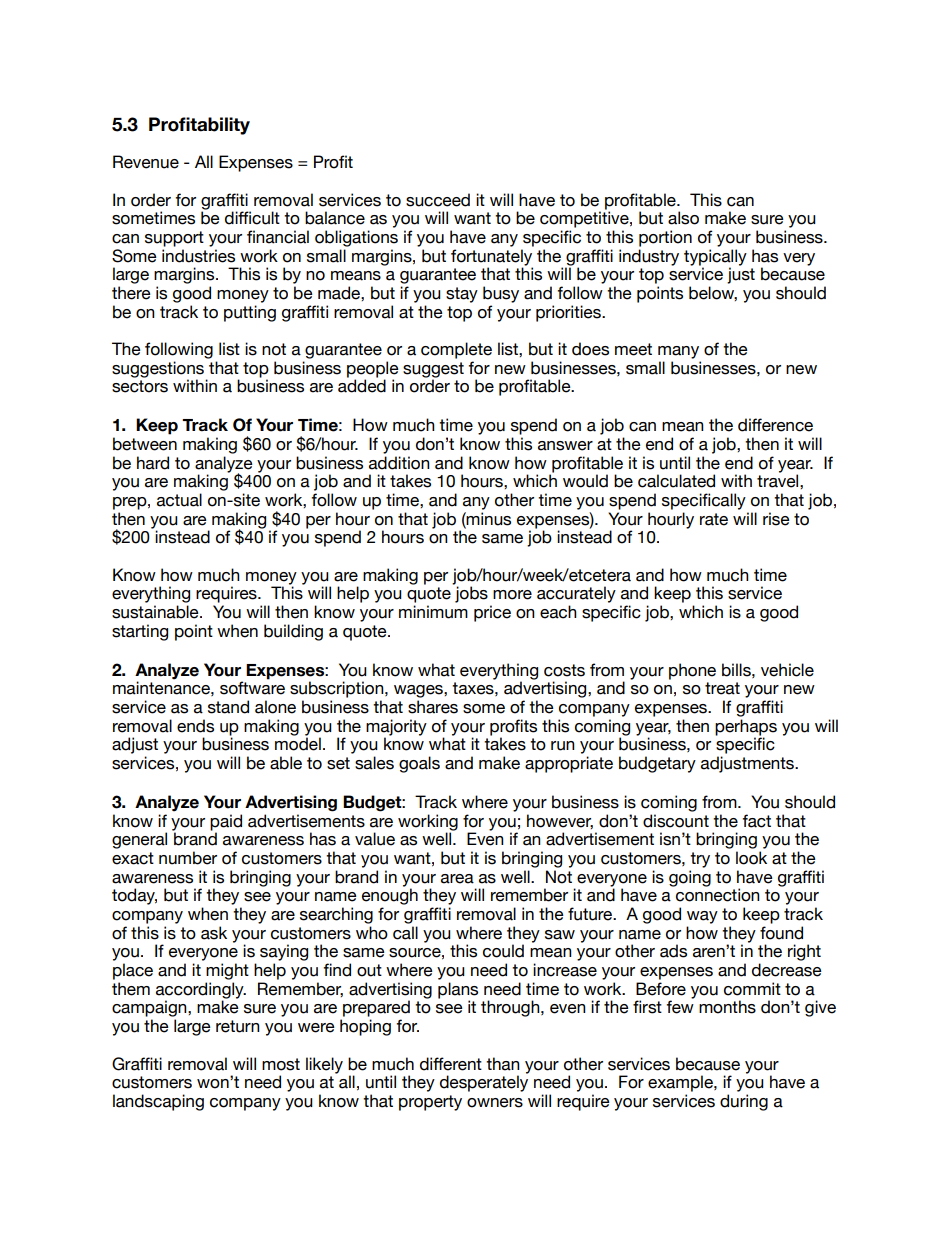 This screenshot has height=1233, width=952. Describe the element at coordinates (457, 879) in the screenshot. I see `area` at that location.
